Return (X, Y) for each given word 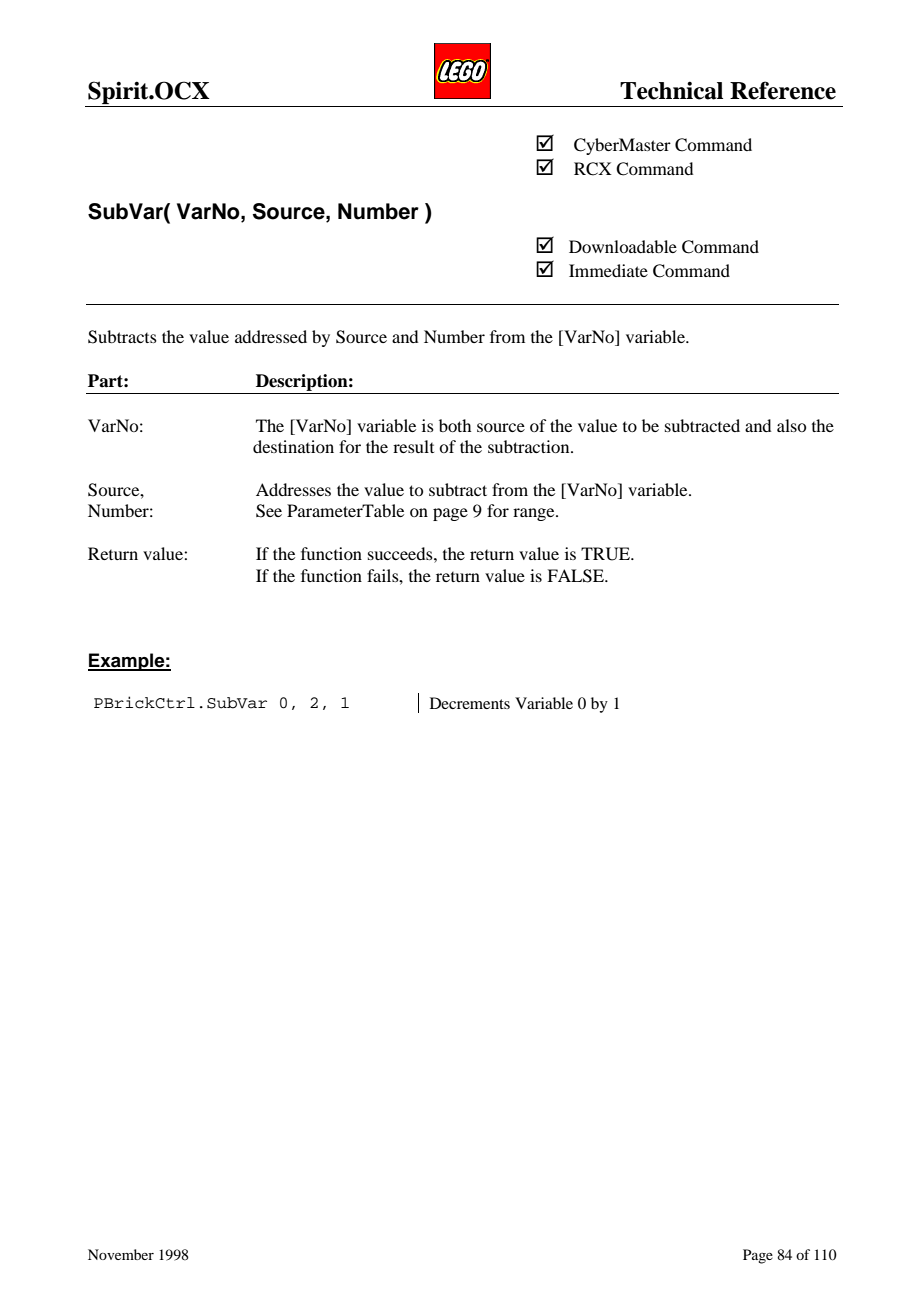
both (455, 425)
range (535, 514)
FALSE (576, 576)
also (791, 425)
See (269, 511)
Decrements (470, 703)
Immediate (608, 270)
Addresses (293, 489)
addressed (271, 336)
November (121, 1254)
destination (293, 446)
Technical (671, 90)
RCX (593, 169)
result (413, 446)
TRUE (606, 554)
